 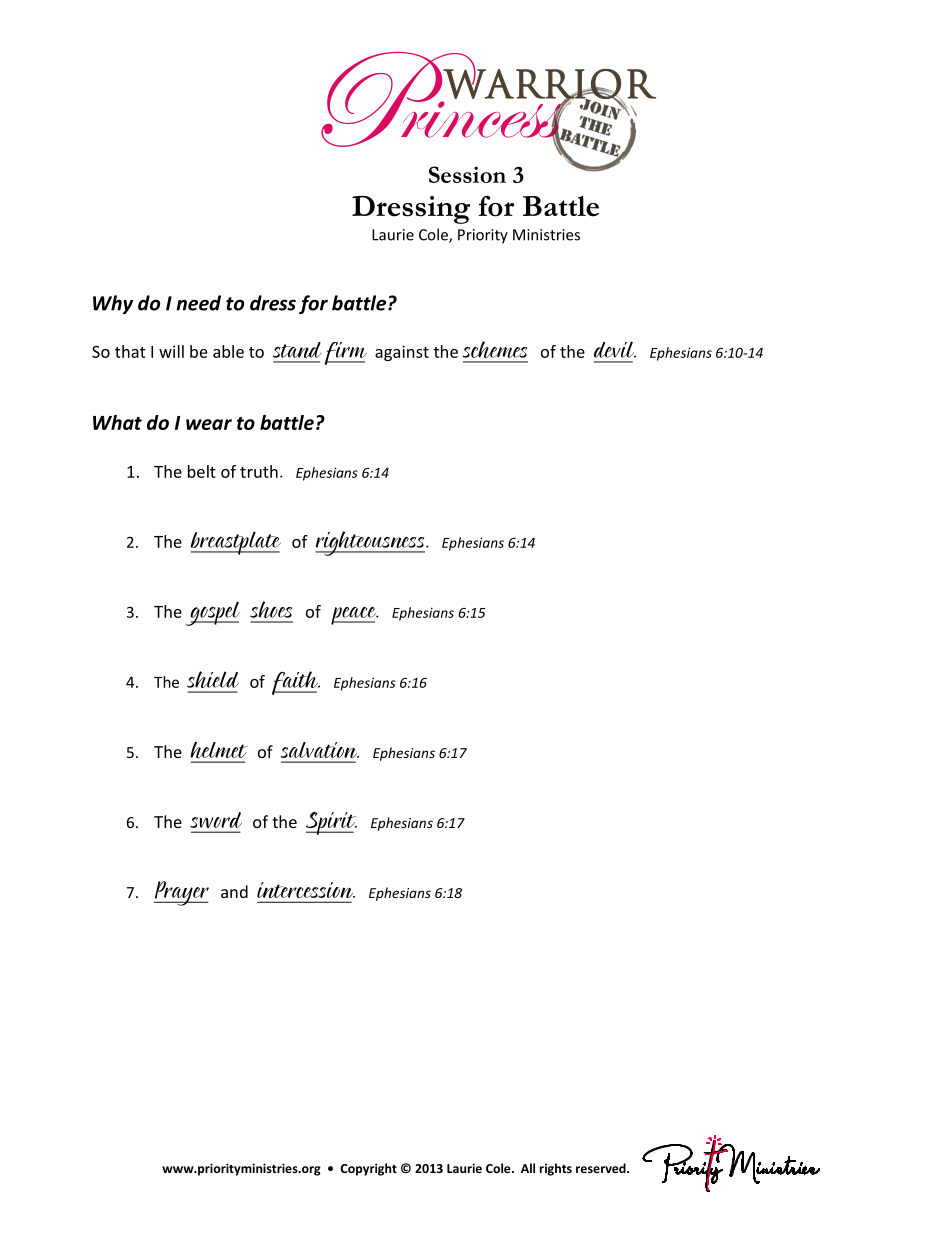 What do you see at coordinates (528, 1168) in the image?
I see `All` at bounding box center [528, 1168].
